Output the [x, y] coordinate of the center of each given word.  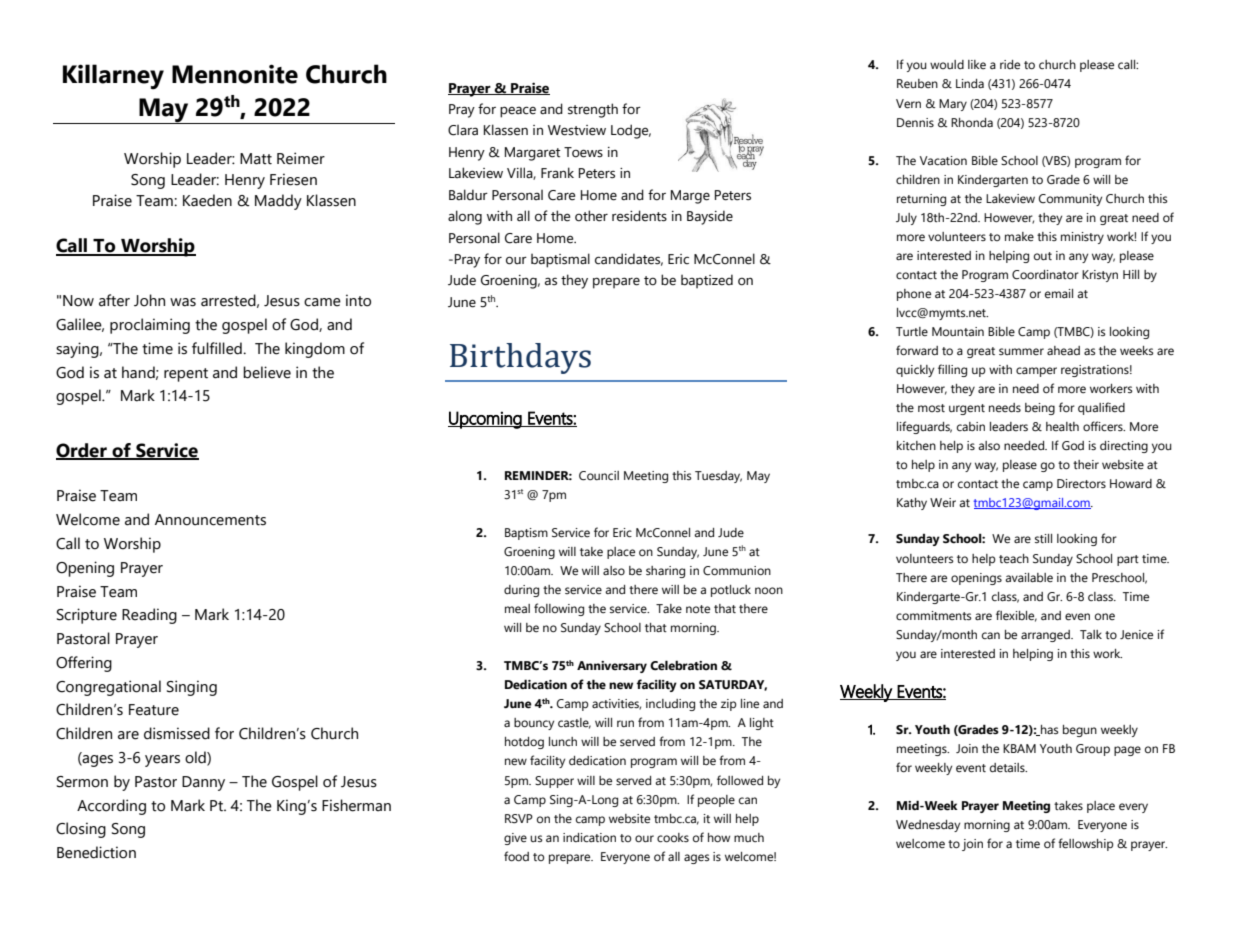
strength [593, 110]
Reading [149, 616]
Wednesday [928, 826]
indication [589, 837]
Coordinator [1045, 275]
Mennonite [235, 74]
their [1086, 464]
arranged [1046, 636]
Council [599, 476]
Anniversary [612, 667]
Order [82, 451]
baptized [707, 281]
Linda [970, 83]
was [183, 302]
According [111, 807]
